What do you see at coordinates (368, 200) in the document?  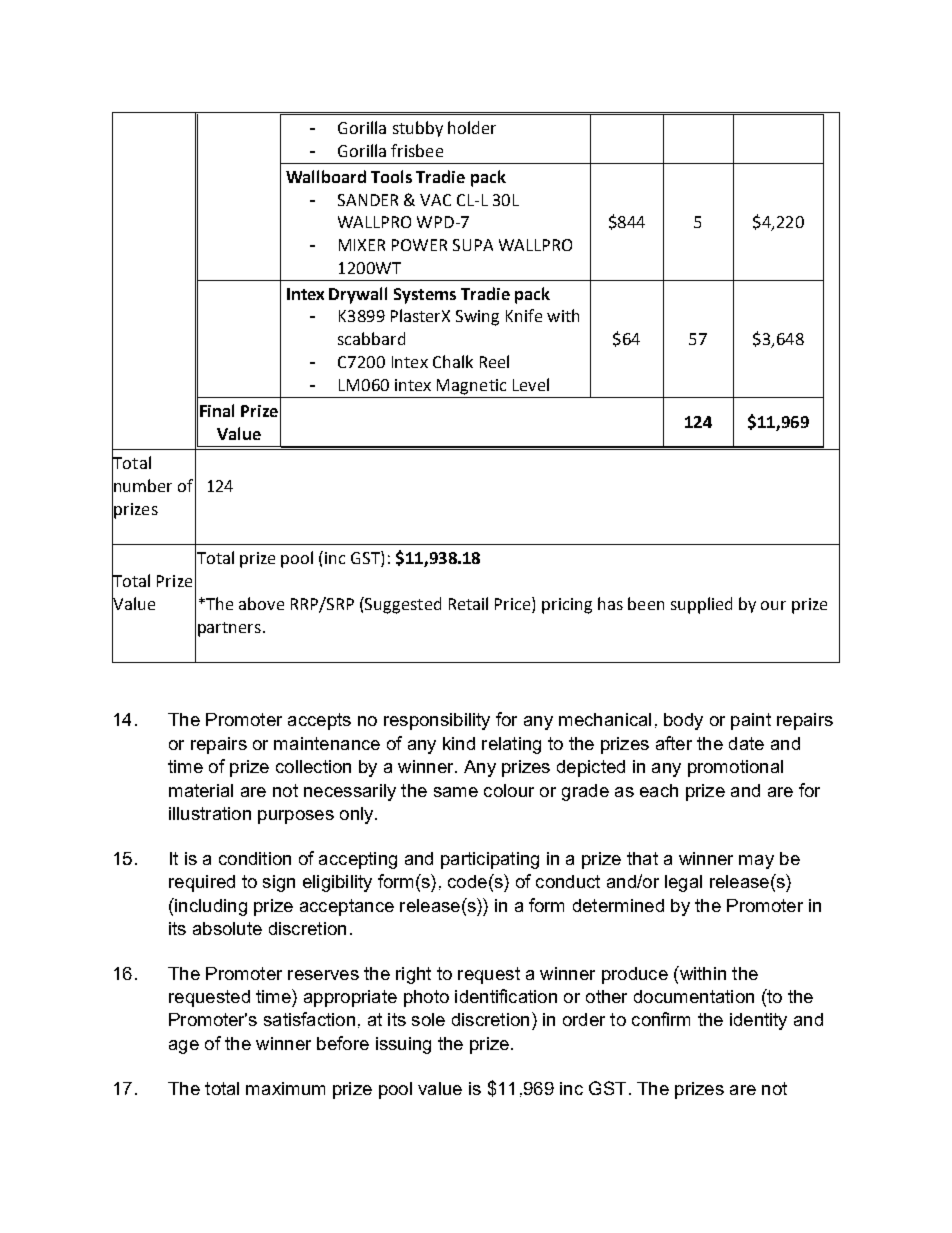 I see `SANDER` at bounding box center [368, 200].
